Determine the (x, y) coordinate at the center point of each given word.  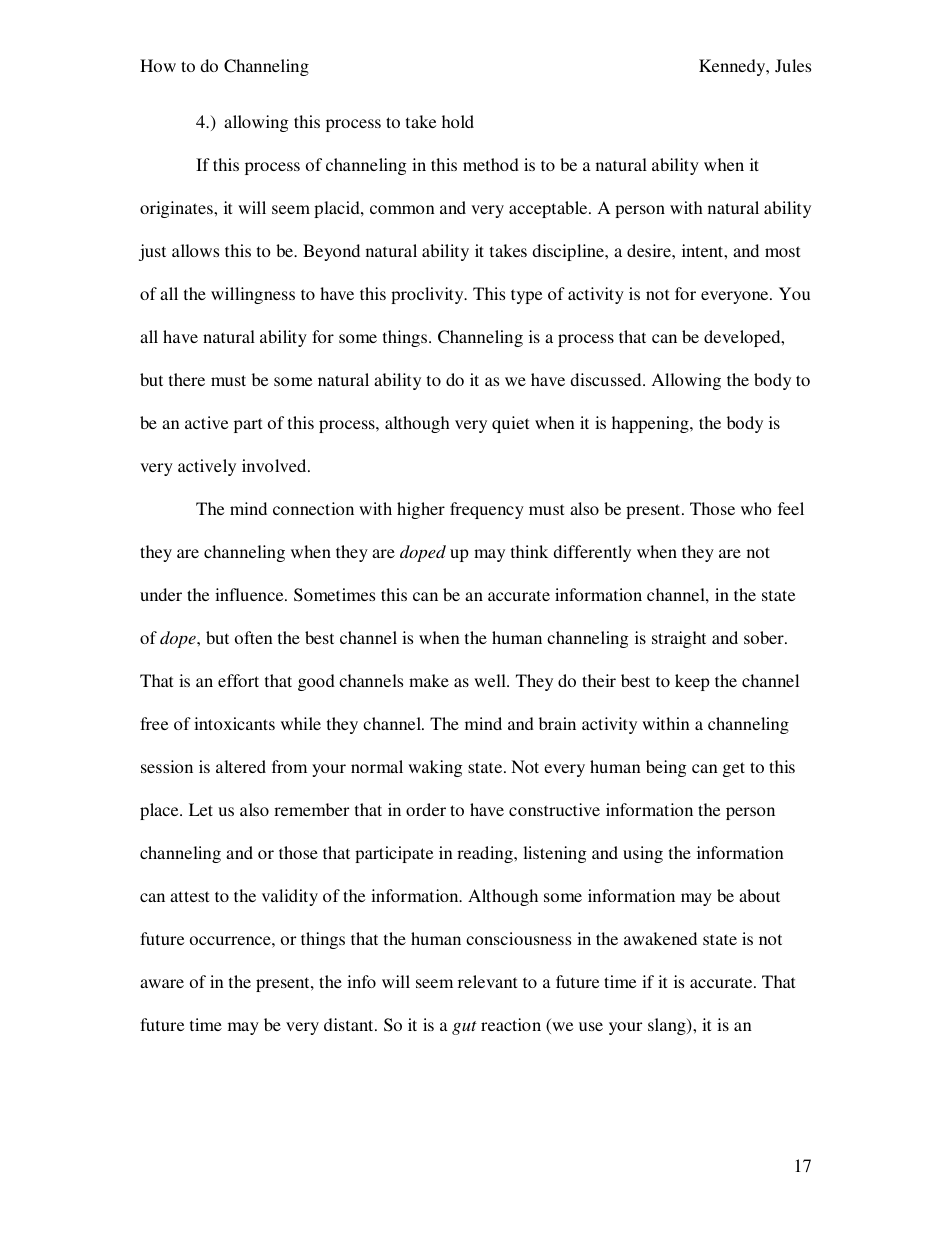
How (158, 65)
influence (250, 594)
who (756, 508)
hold (458, 121)
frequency (487, 510)
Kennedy (733, 67)
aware (162, 983)
